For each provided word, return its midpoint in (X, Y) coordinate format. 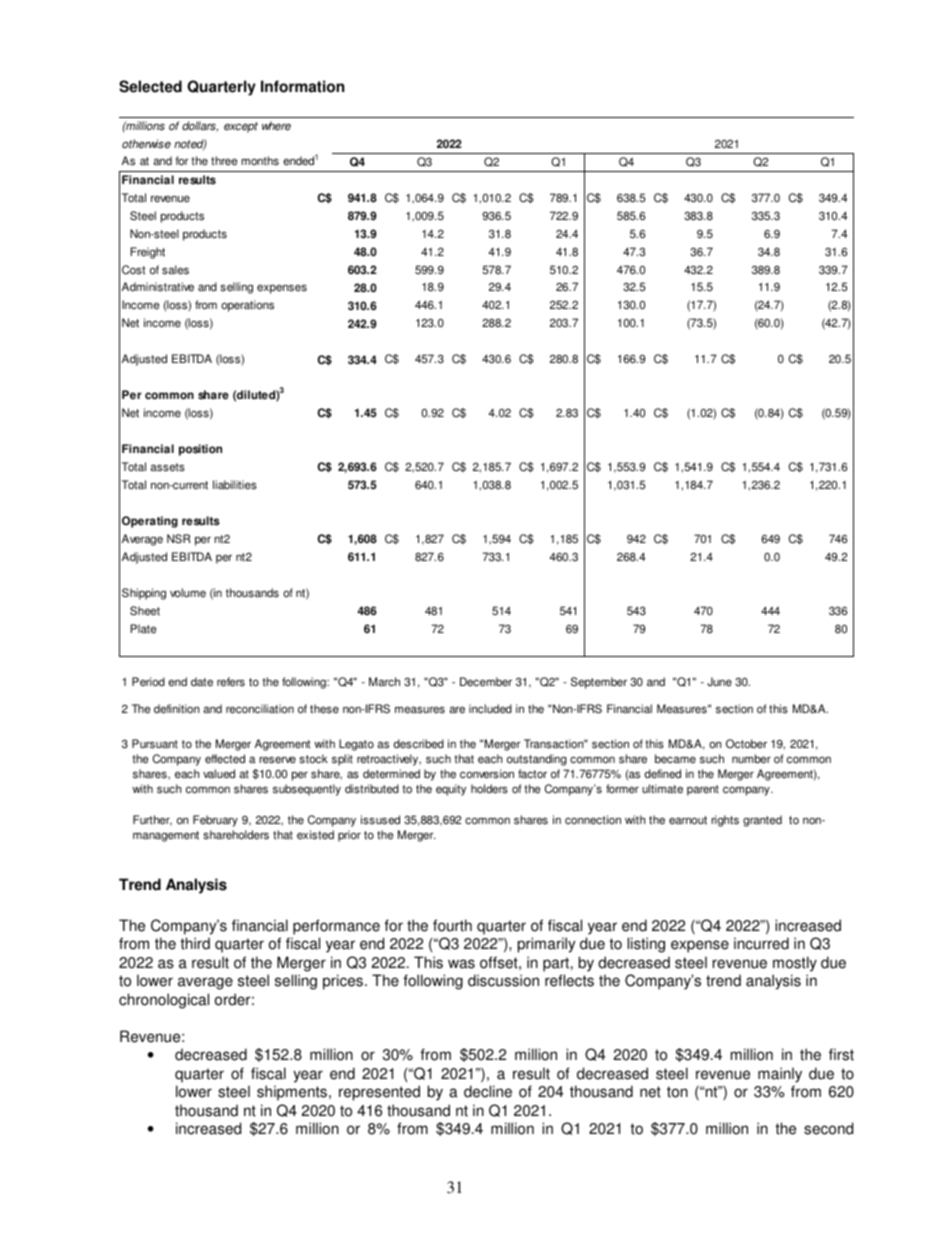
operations (247, 306)
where (276, 126)
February (215, 821)
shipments (293, 1093)
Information (302, 86)
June (719, 682)
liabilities (235, 485)
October (746, 744)
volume (188, 593)
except (241, 127)
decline (488, 1091)
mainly (780, 1075)
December (486, 682)
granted (762, 821)
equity (451, 790)
